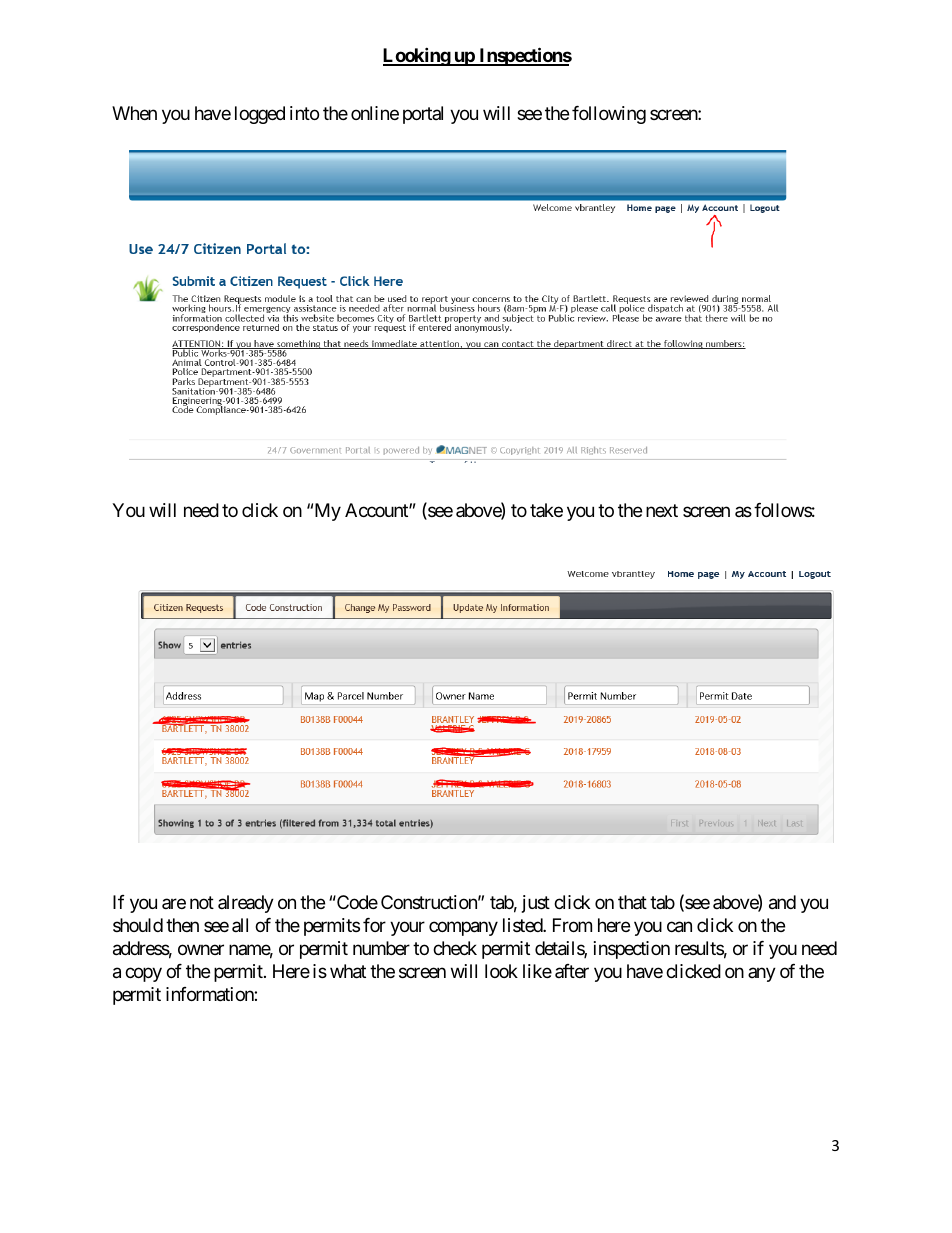 The width and height of the screenshot is (952, 1233). What do you see at coordinates (536, 904) in the screenshot?
I see `just` at bounding box center [536, 904].
